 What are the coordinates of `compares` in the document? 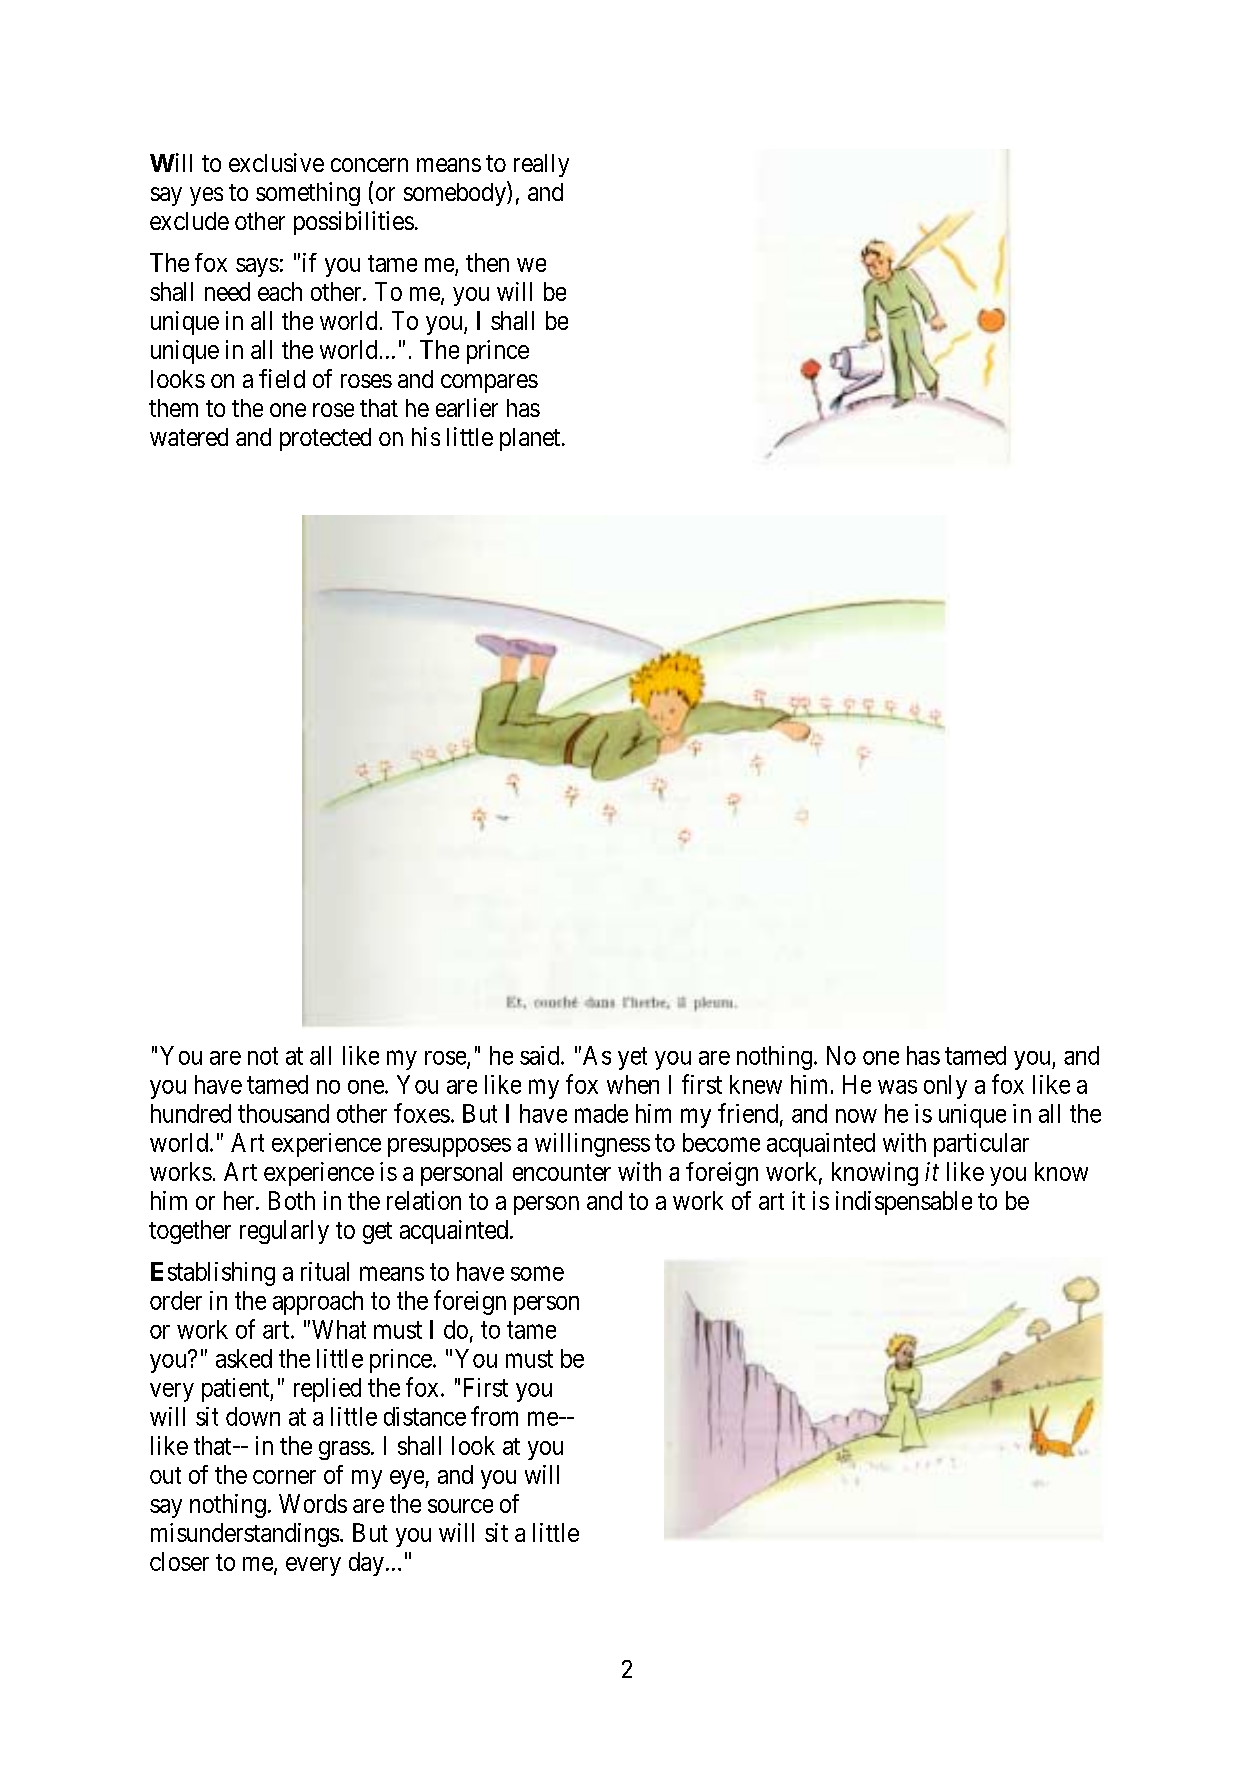 It's located at (489, 383).
